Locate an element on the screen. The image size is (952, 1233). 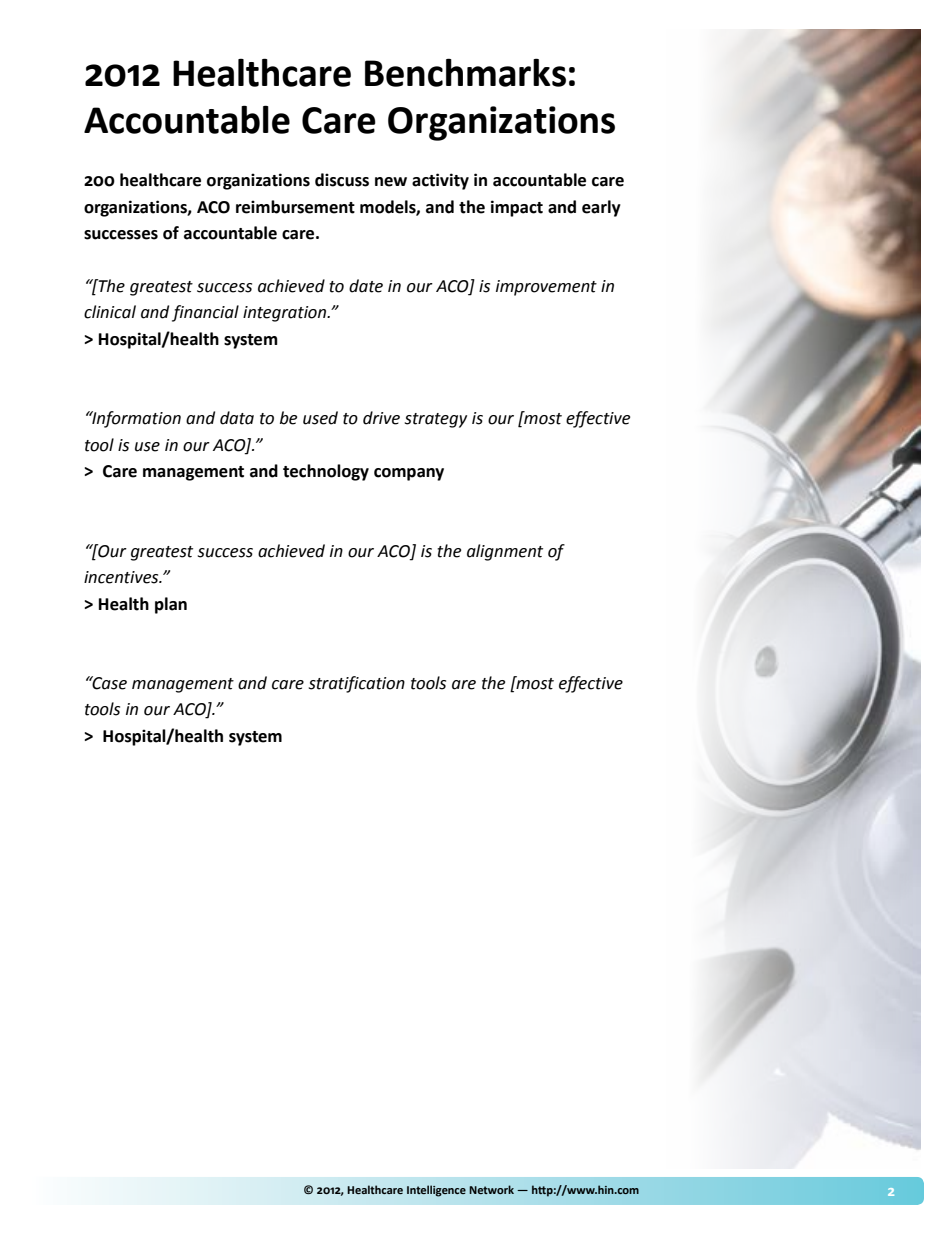
reimbursement is located at coordinates (295, 207).
